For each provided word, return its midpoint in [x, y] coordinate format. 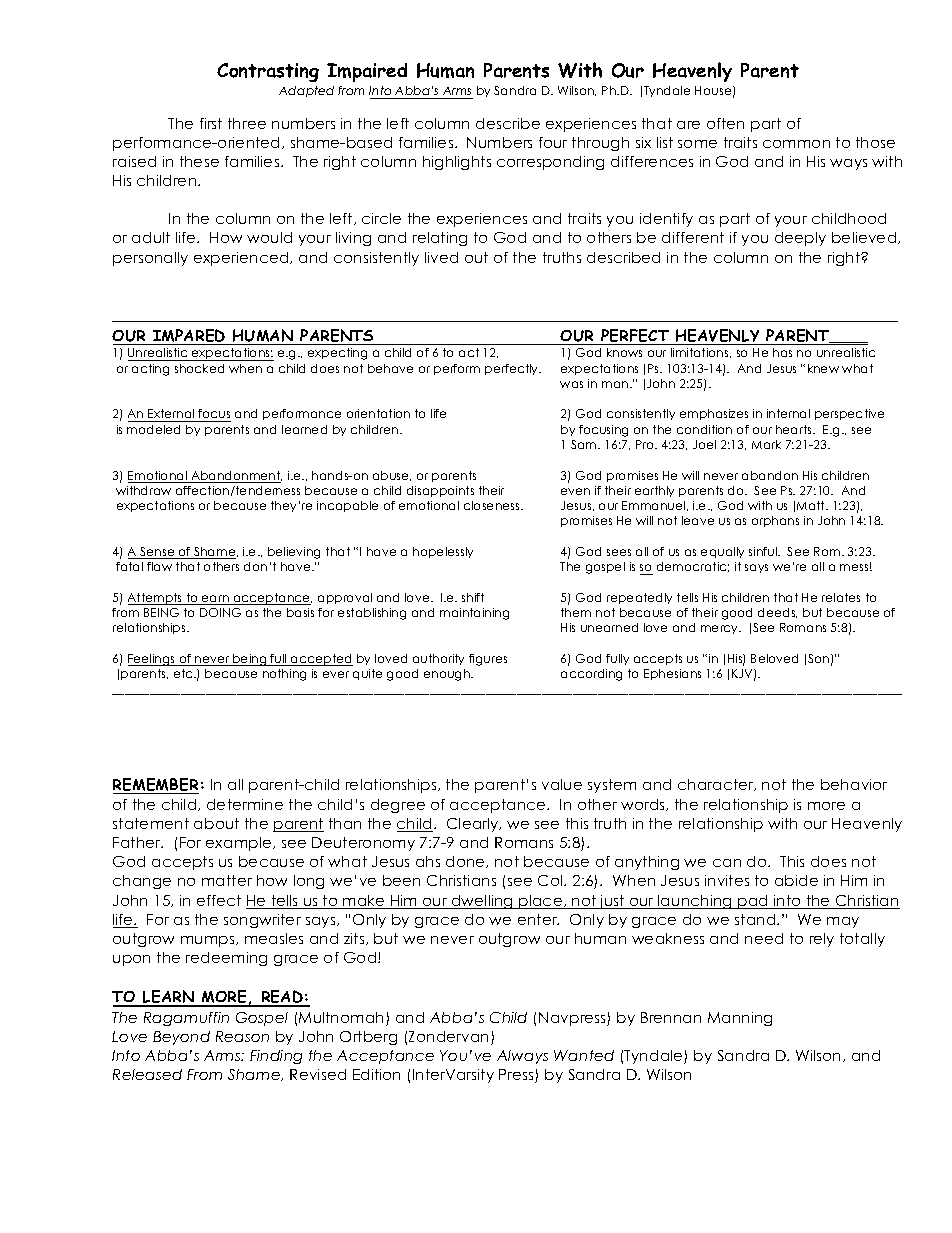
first [211, 123]
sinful [764, 551]
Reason [242, 1036]
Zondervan [450, 1038]
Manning [740, 1019]
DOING [220, 612]
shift [473, 597]
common [796, 144]
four [553, 142]
